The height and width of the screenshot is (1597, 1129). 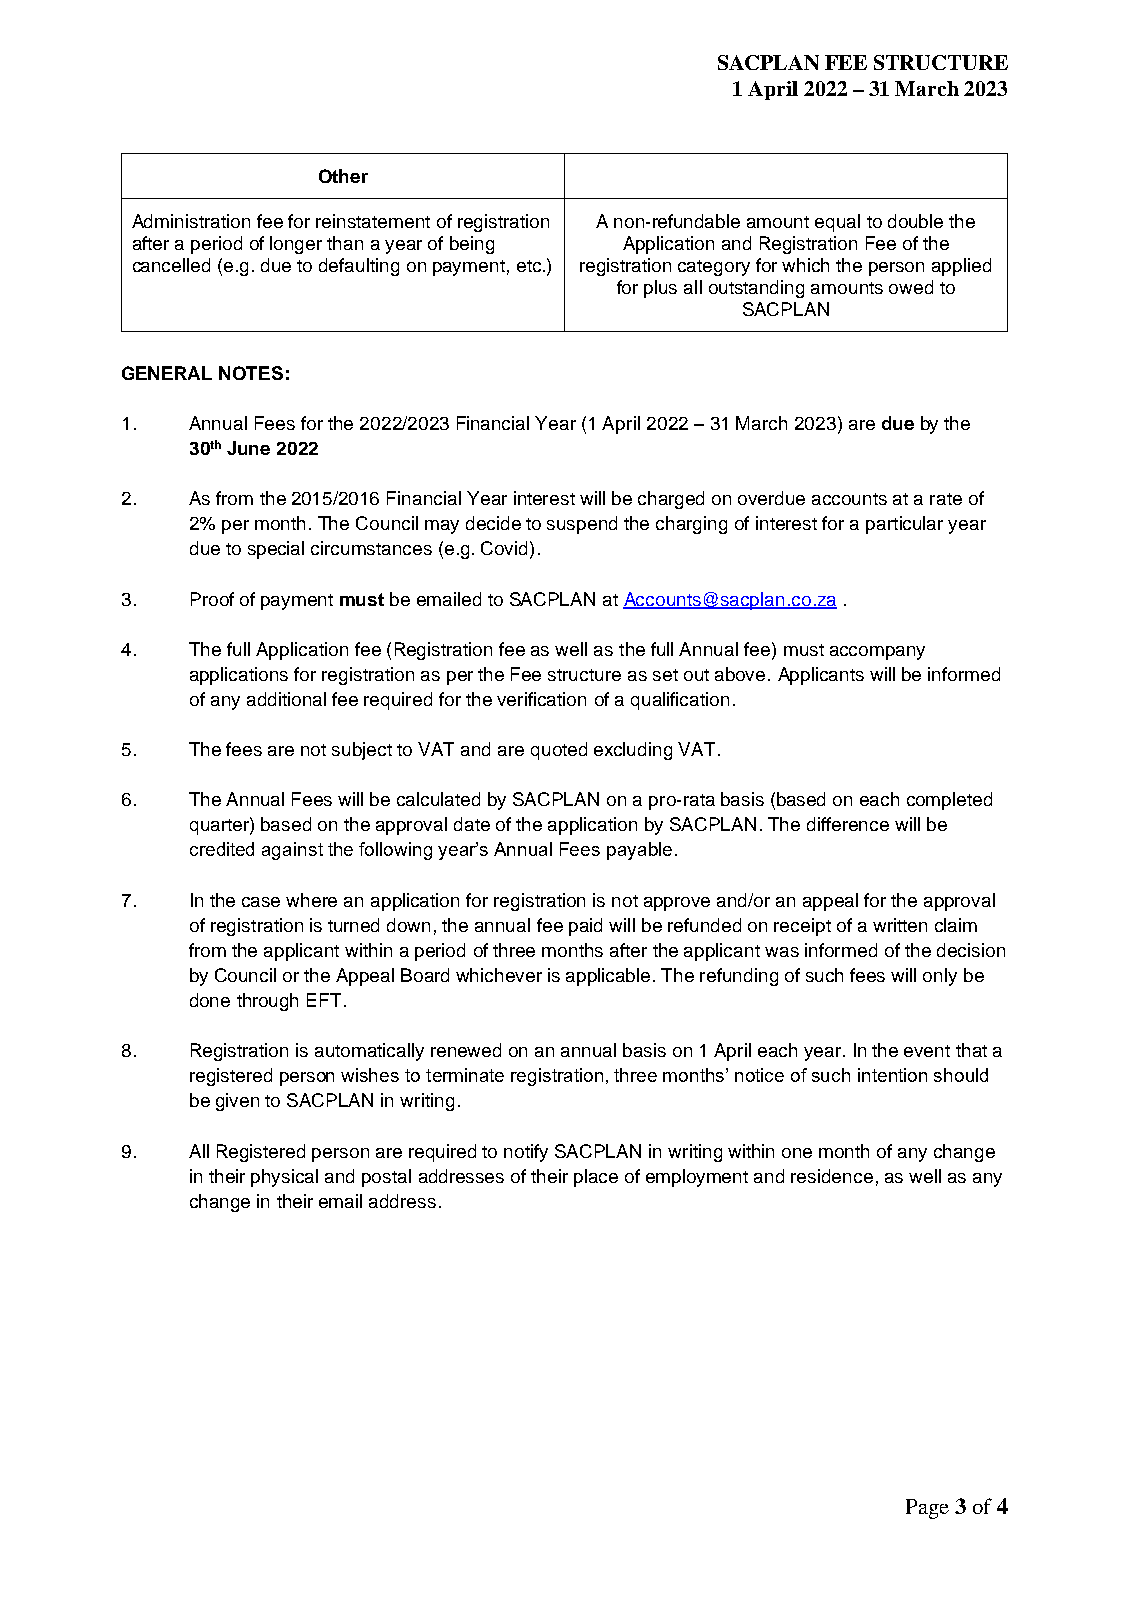 I want to click on etc, so click(x=529, y=266).
